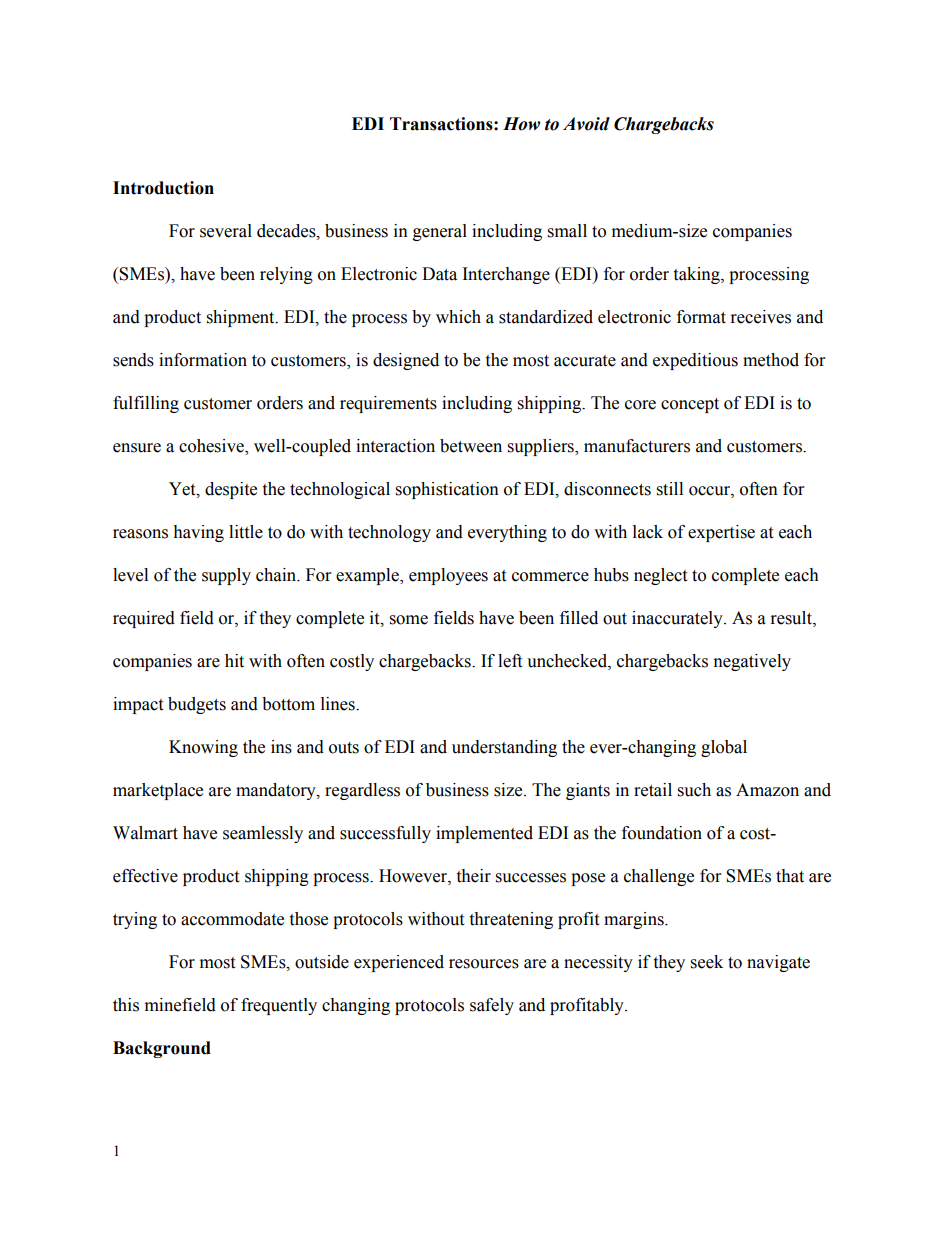  What do you see at coordinates (586, 124) in the image?
I see `Avoid` at bounding box center [586, 124].
